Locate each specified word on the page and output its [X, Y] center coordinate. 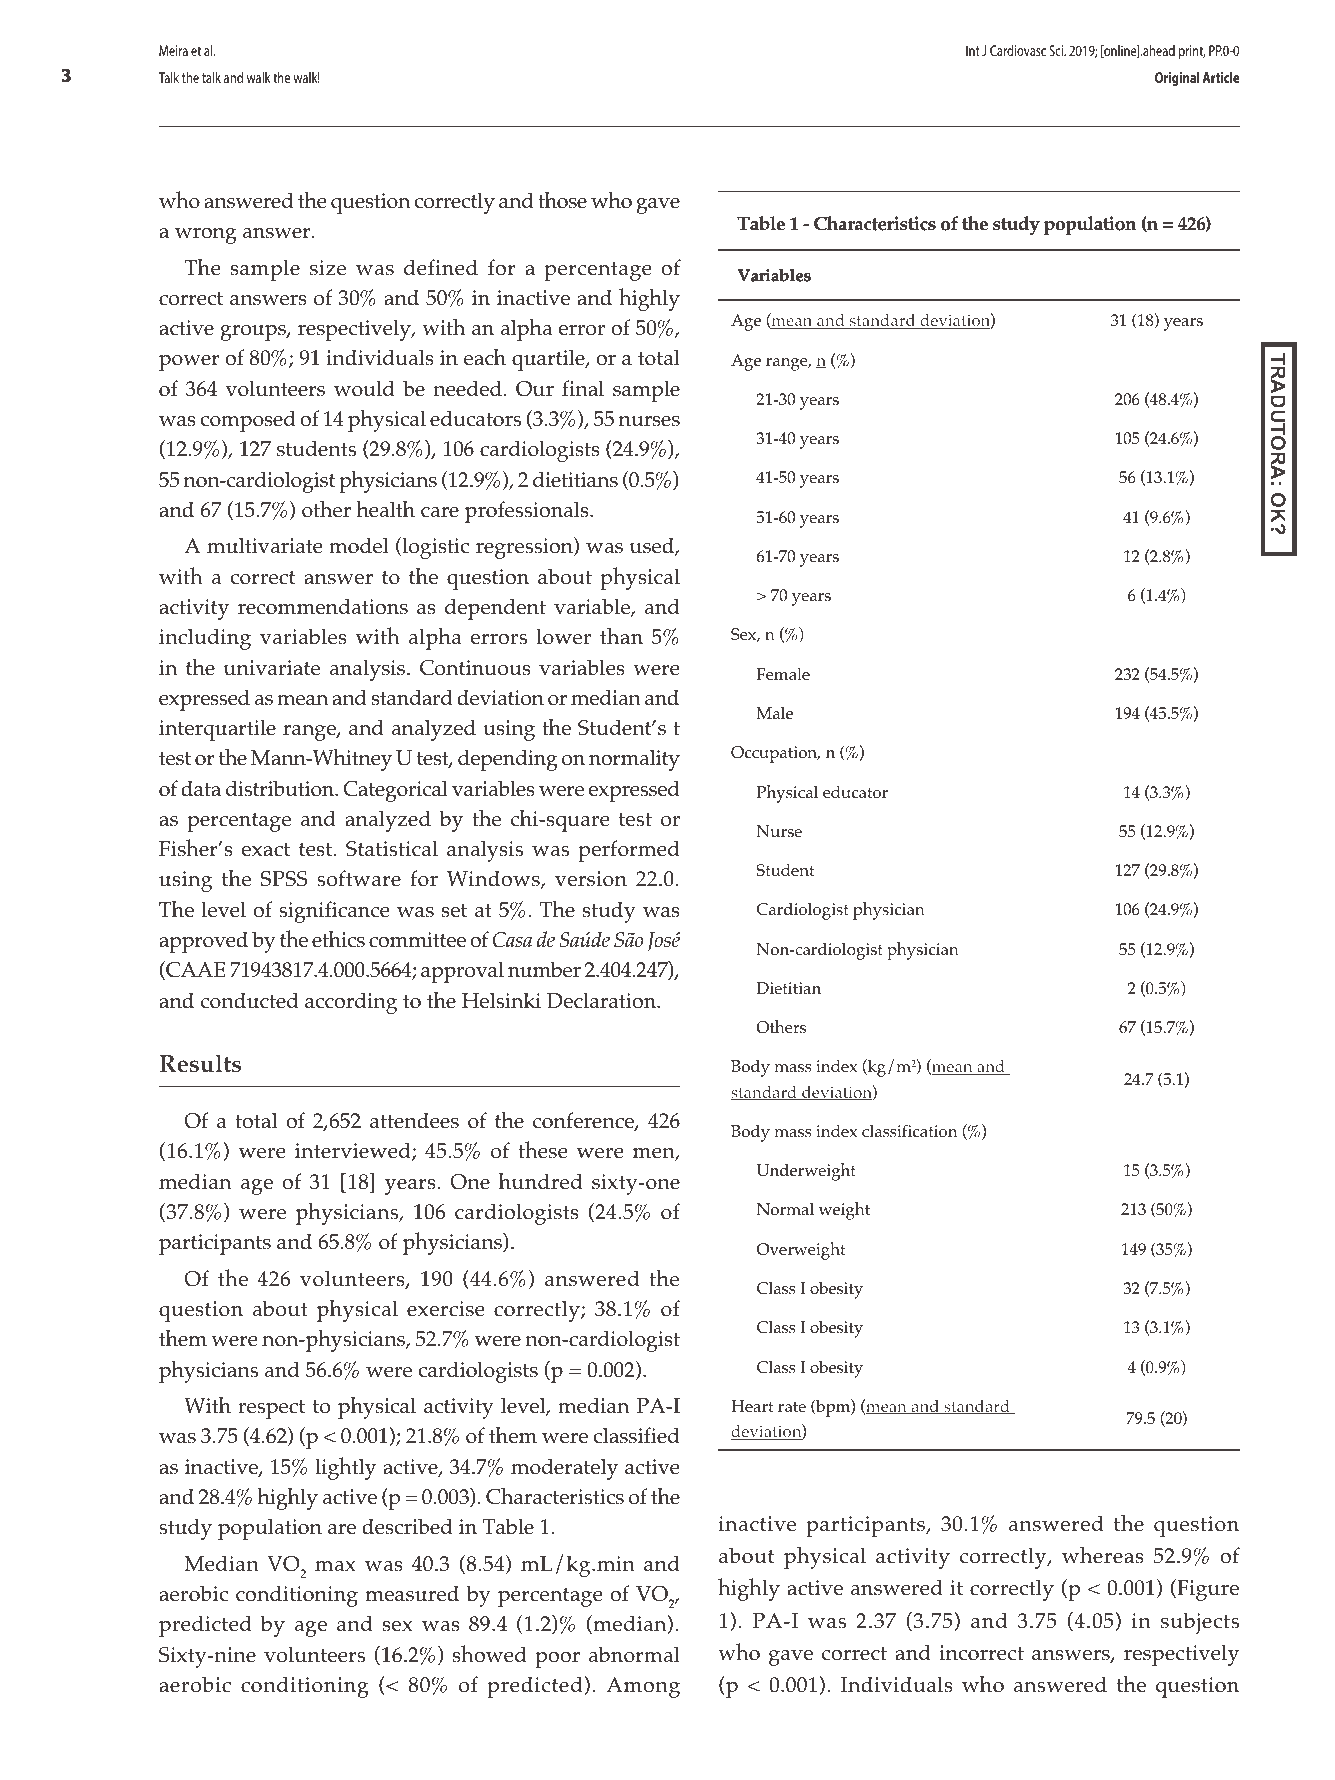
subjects [1200, 1623]
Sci [1057, 50]
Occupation [775, 754]
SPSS [284, 879]
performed [629, 851]
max [335, 1566]
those [562, 200]
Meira [173, 50]
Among [643, 1687]
